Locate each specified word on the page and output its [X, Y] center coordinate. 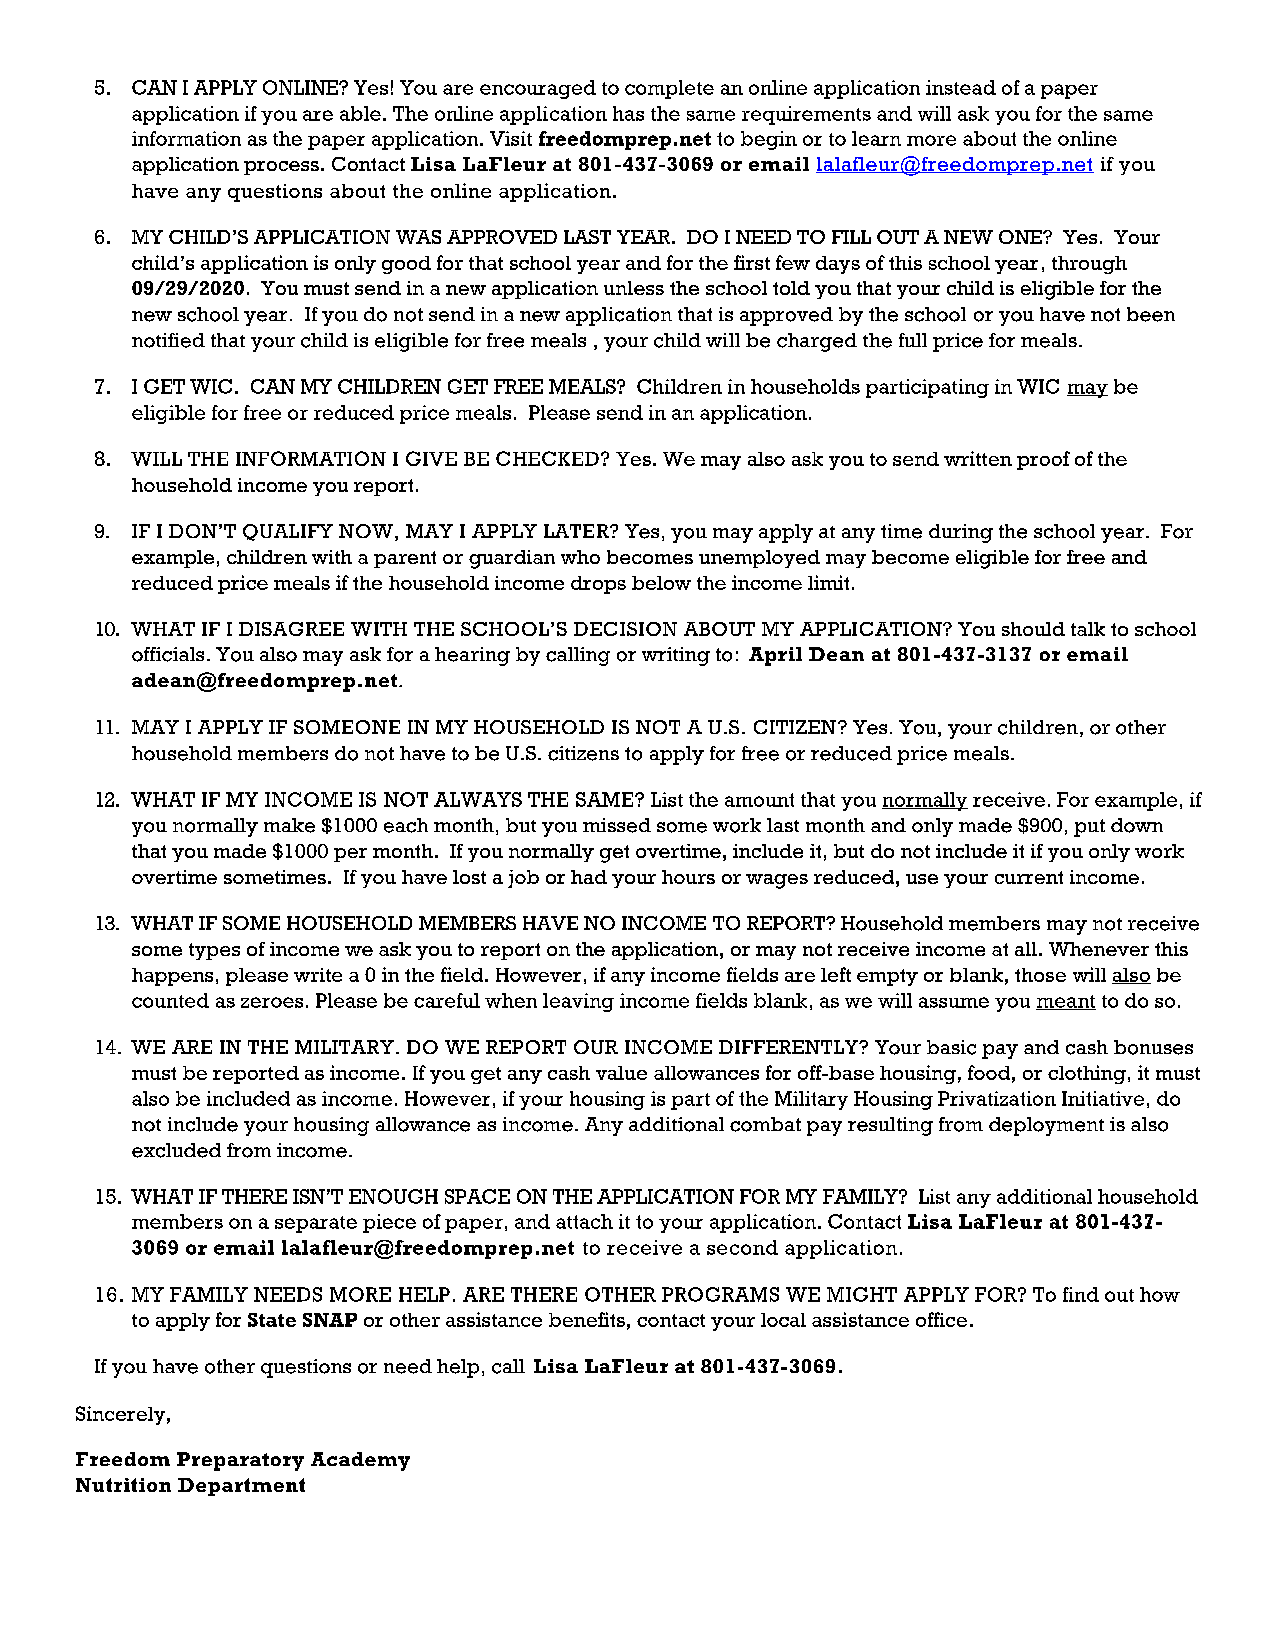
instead [961, 87]
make [289, 825]
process [281, 168]
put [1089, 828]
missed [617, 825]
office [941, 1319]
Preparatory [240, 1461]
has [628, 113]
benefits [587, 1319]
